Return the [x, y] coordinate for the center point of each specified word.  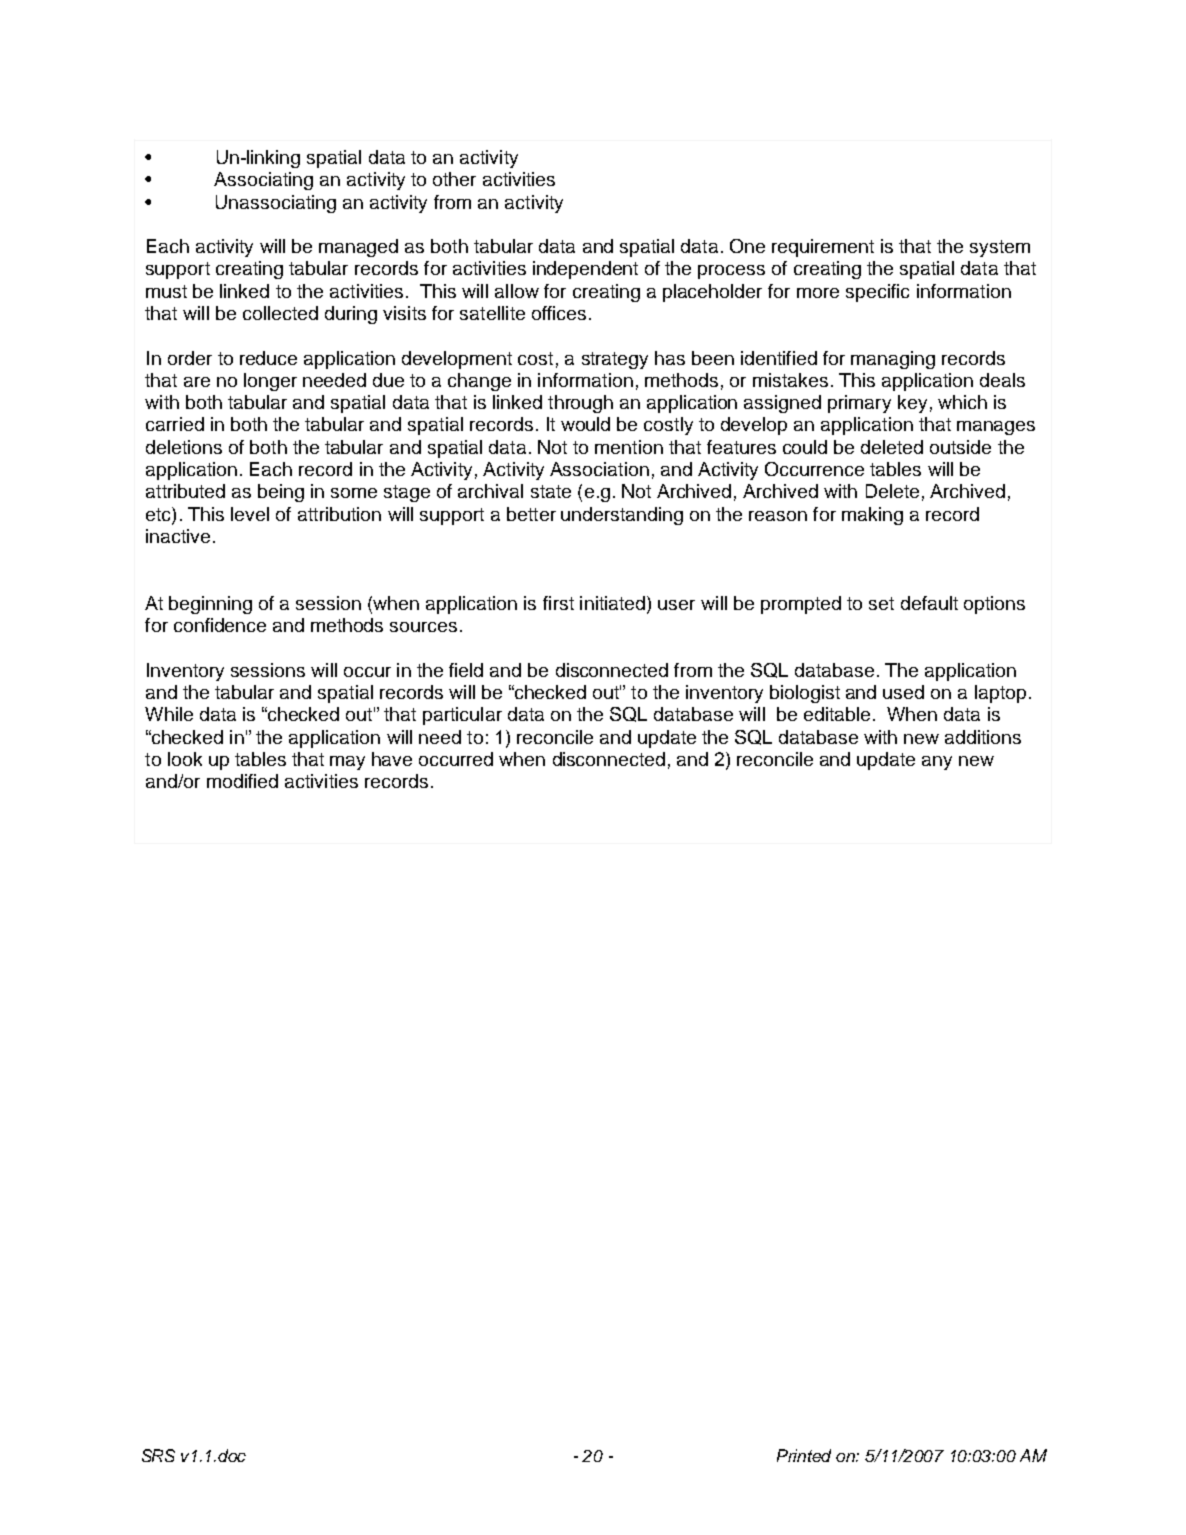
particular [462, 716]
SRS [158, 1455]
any [937, 763]
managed [358, 248]
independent [585, 270]
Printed [804, 1455]
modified [242, 781]
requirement [823, 248]
